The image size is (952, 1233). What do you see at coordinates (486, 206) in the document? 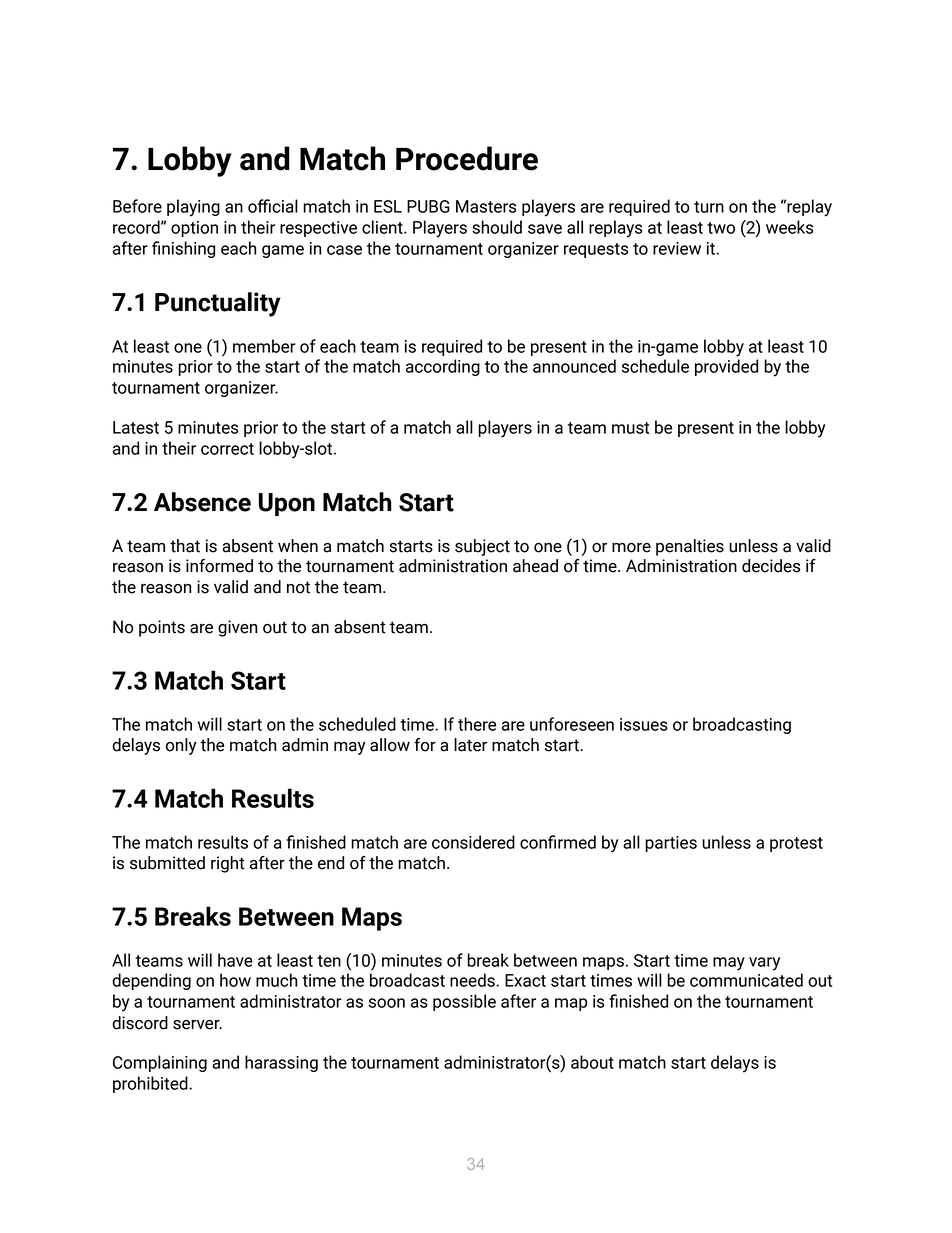
I see `Masters` at bounding box center [486, 206].
